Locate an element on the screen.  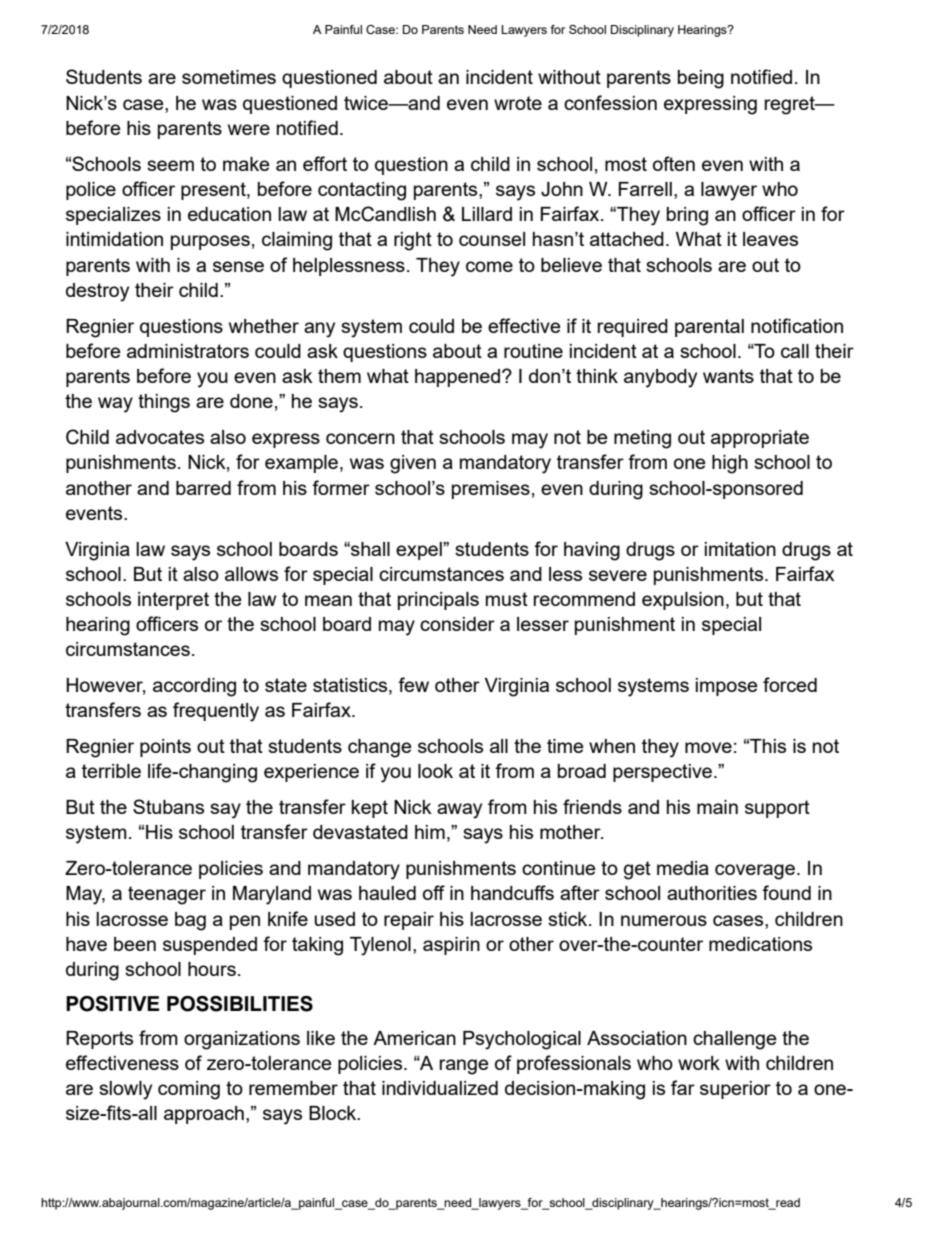
principals is located at coordinates (438, 601).
